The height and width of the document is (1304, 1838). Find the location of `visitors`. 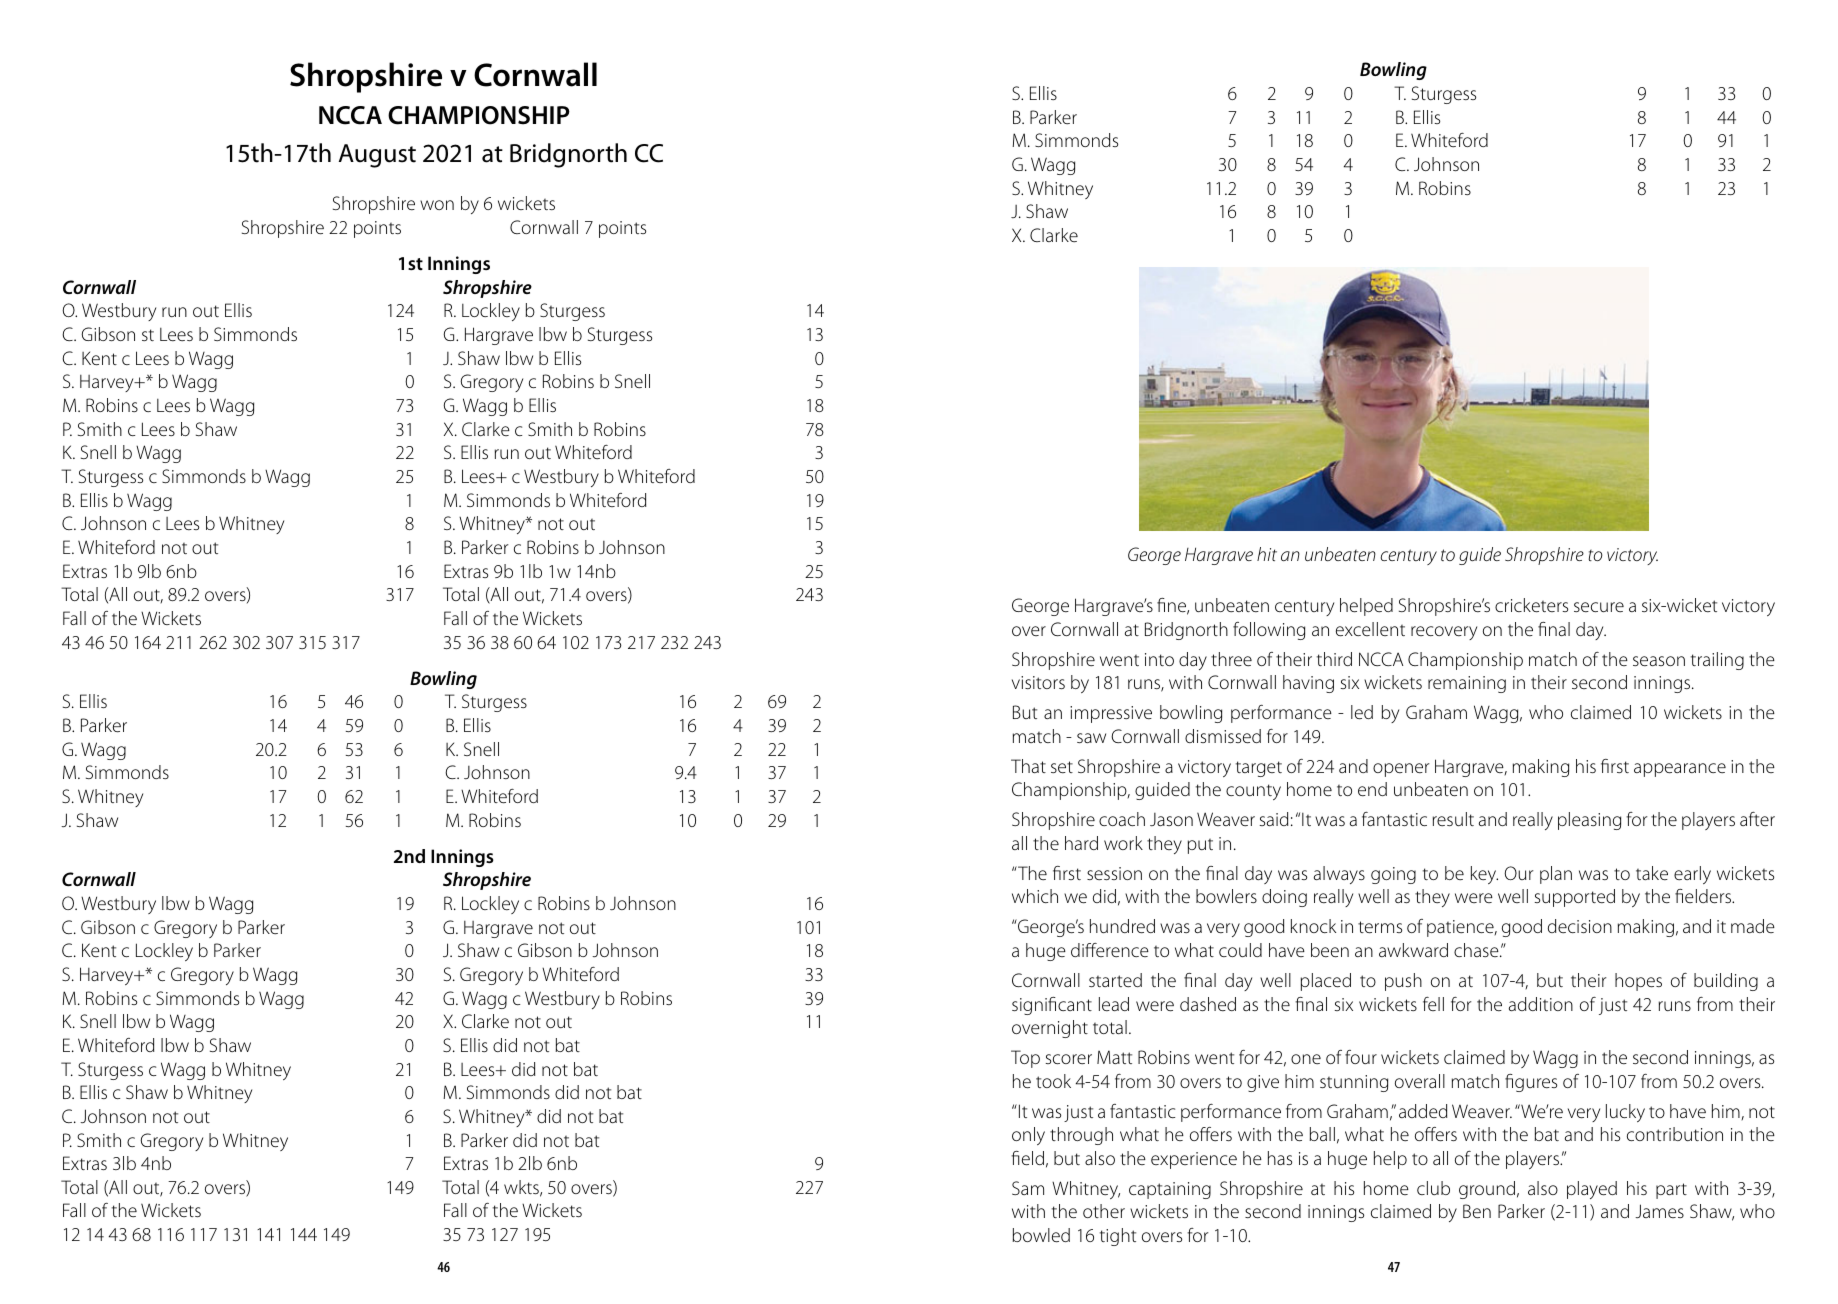

visitors is located at coordinates (1038, 682).
